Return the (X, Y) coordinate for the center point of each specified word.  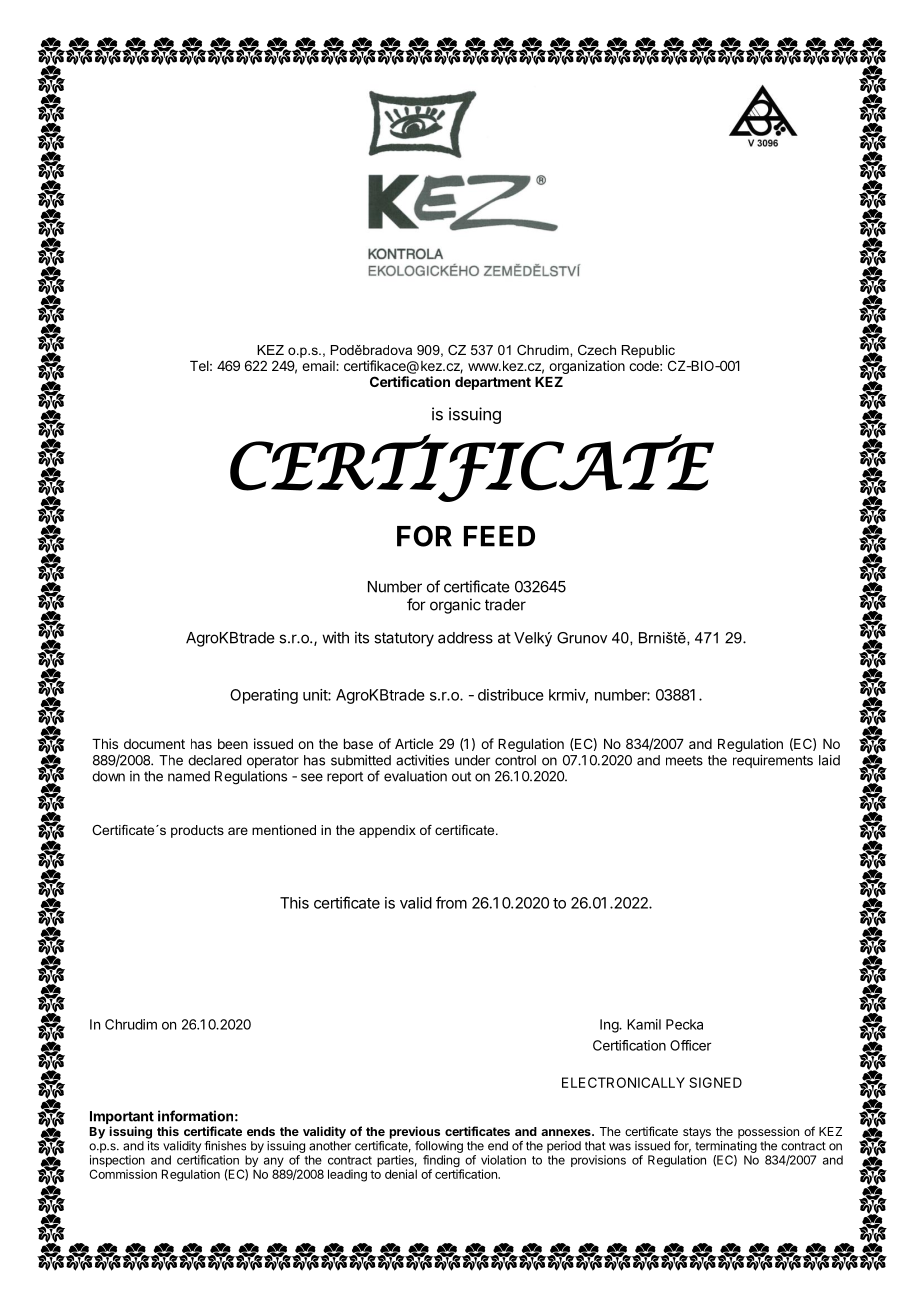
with (335, 637)
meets (684, 761)
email (319, 365)
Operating (264, 696)
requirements (773, 761)
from (451, 902)
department (493, 383)
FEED (499, 536)
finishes (225, 1146)
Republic (648, 351)
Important (122, 1119)
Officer (690, 1045)
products (197, 831)
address (465, 638)
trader (505, 605)
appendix (387, 831)
